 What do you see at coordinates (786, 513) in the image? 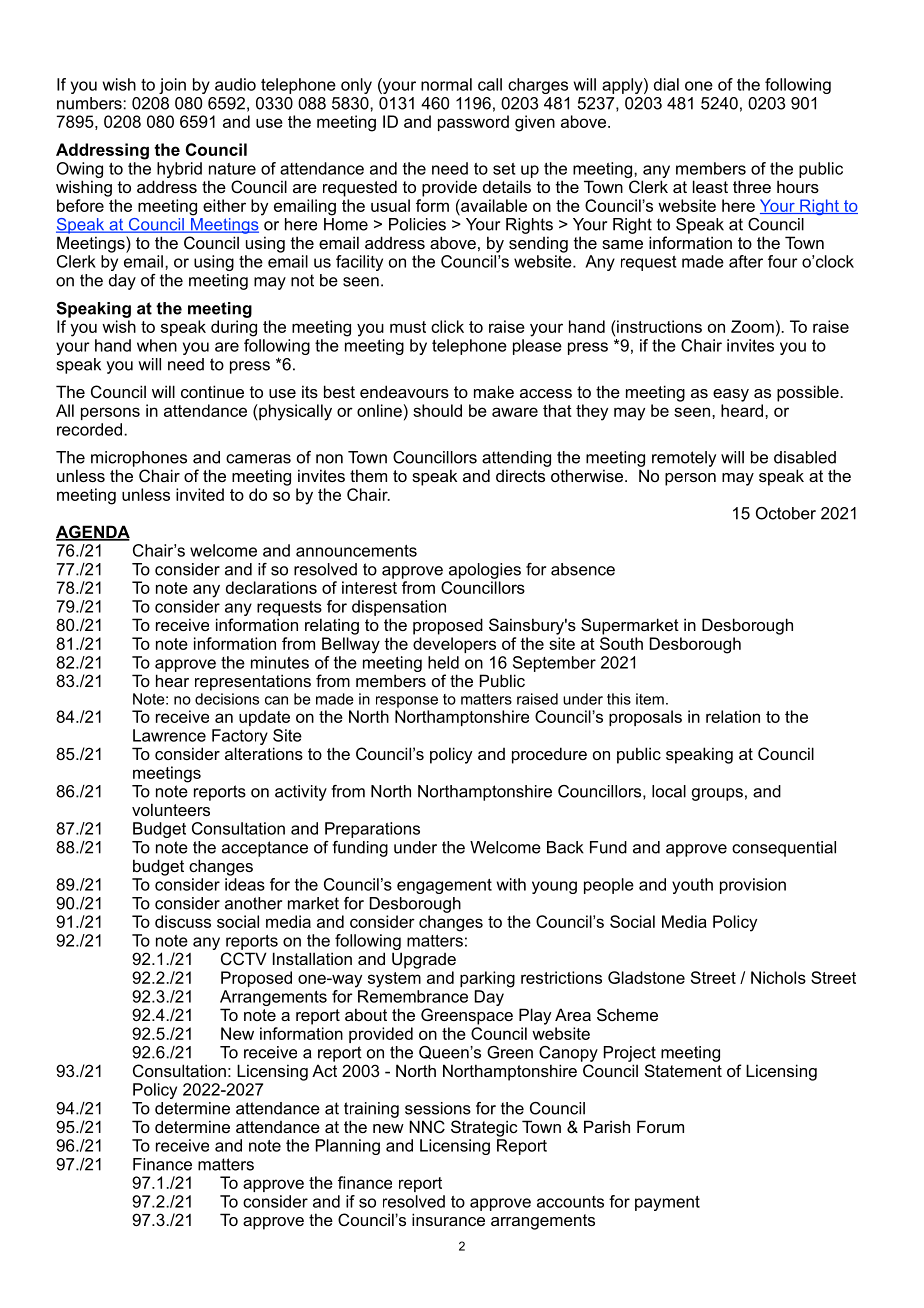
I see `October` at bounding box center [786, 513].
